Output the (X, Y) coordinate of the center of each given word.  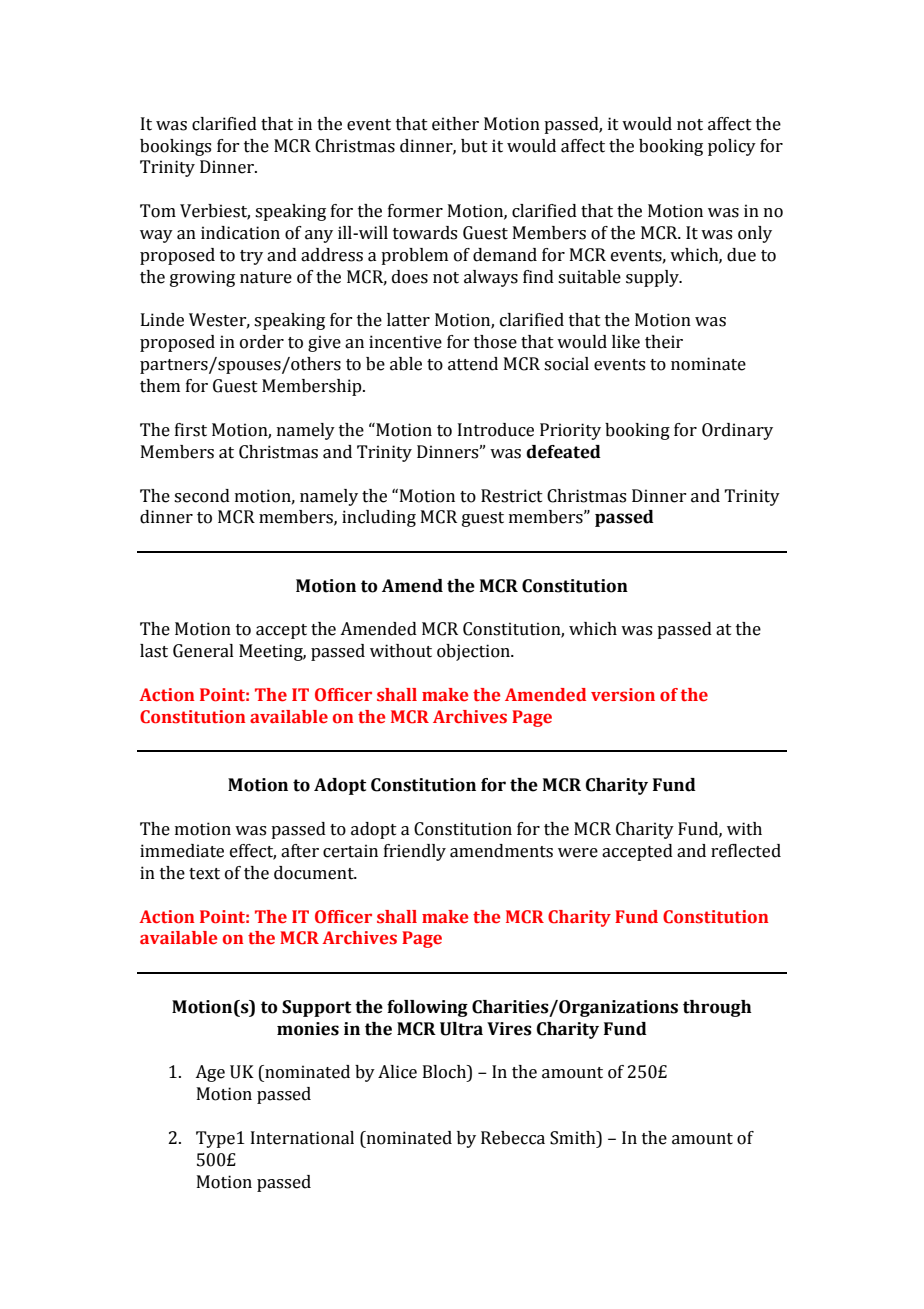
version (623, 695)
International (302, 1138)
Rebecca (513, 1138)
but (474, 146)
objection (474, 652)
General (203, 651)
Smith (574, 1138)
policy (732, 147)
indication (240, 233)
